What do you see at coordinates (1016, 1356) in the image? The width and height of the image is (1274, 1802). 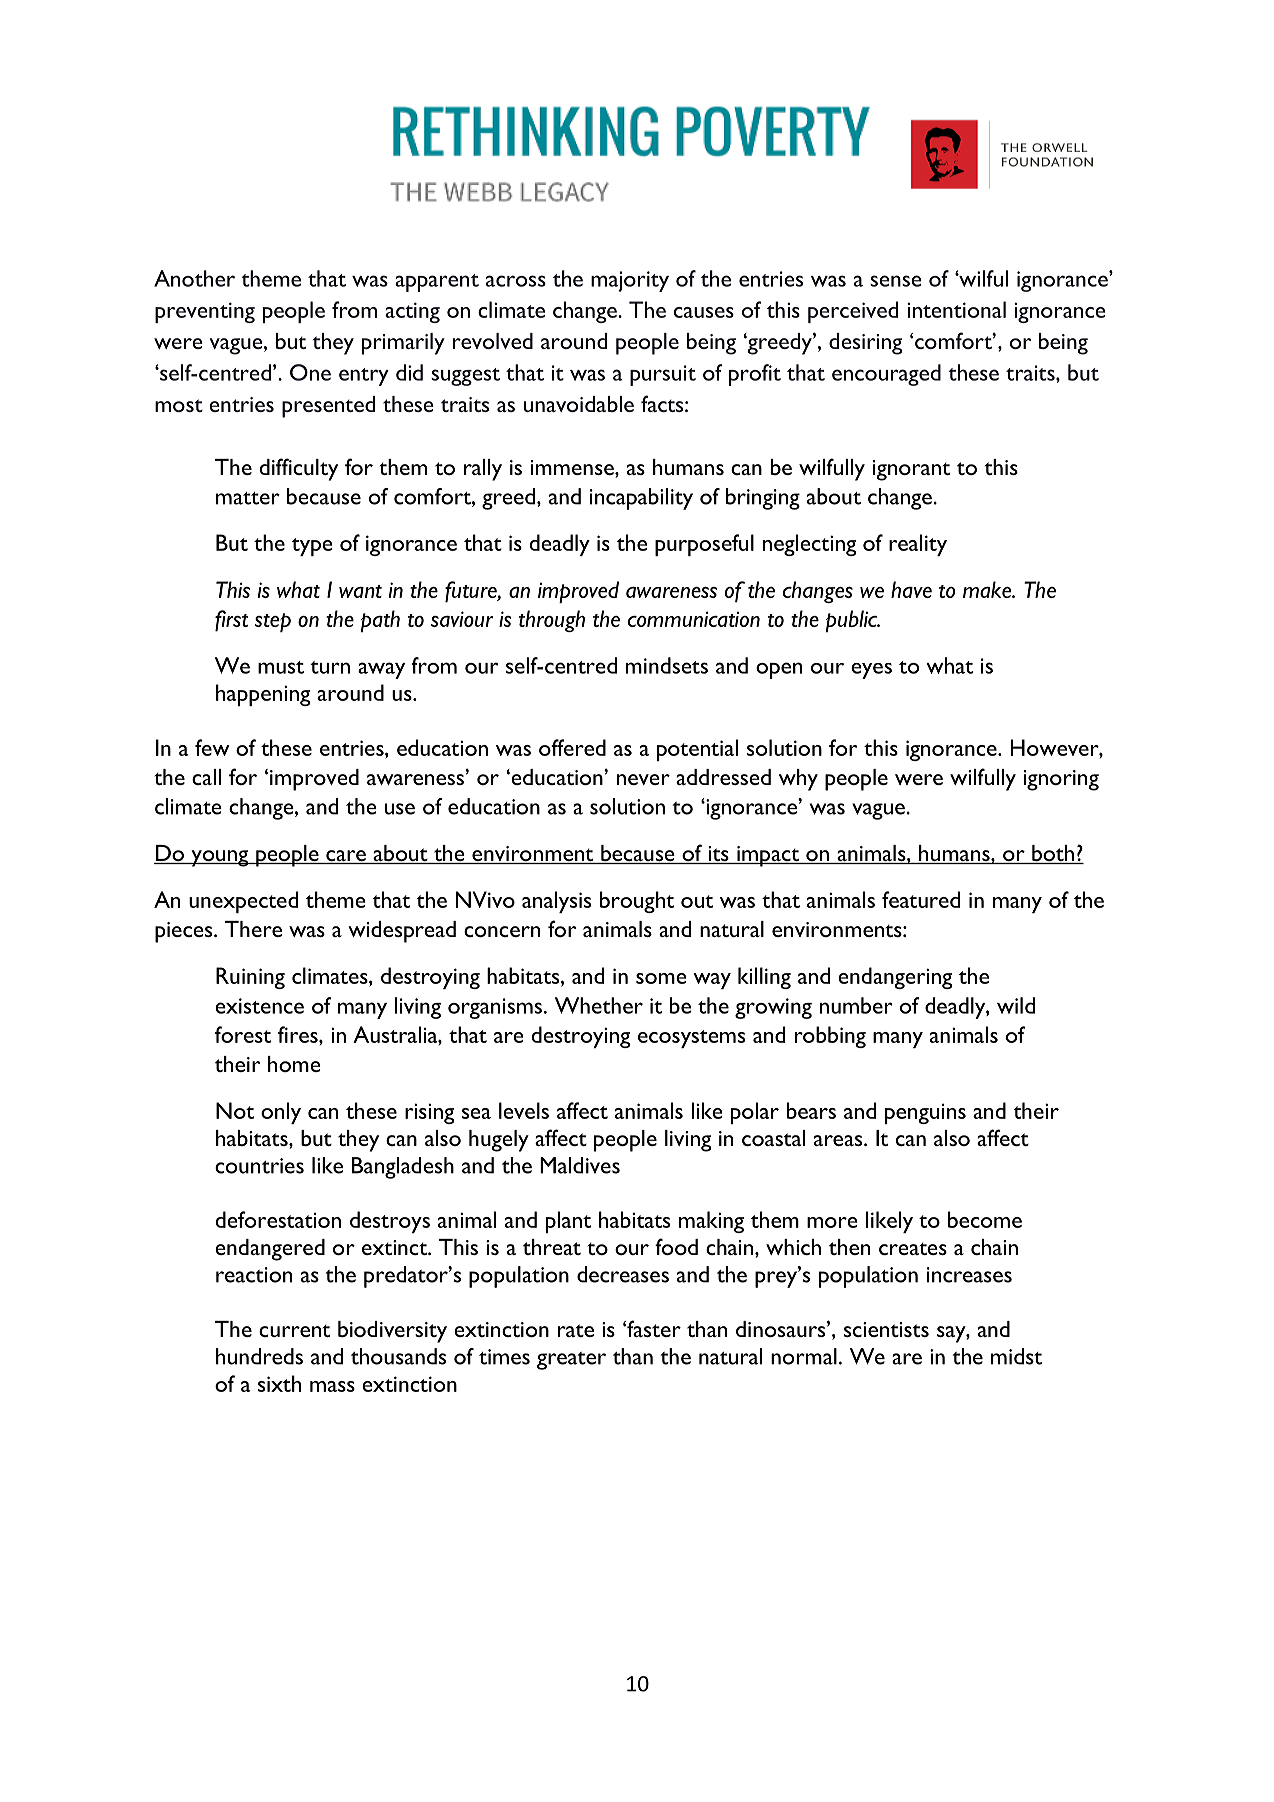 I see `midst` at bounding box center [1016, 1356].
